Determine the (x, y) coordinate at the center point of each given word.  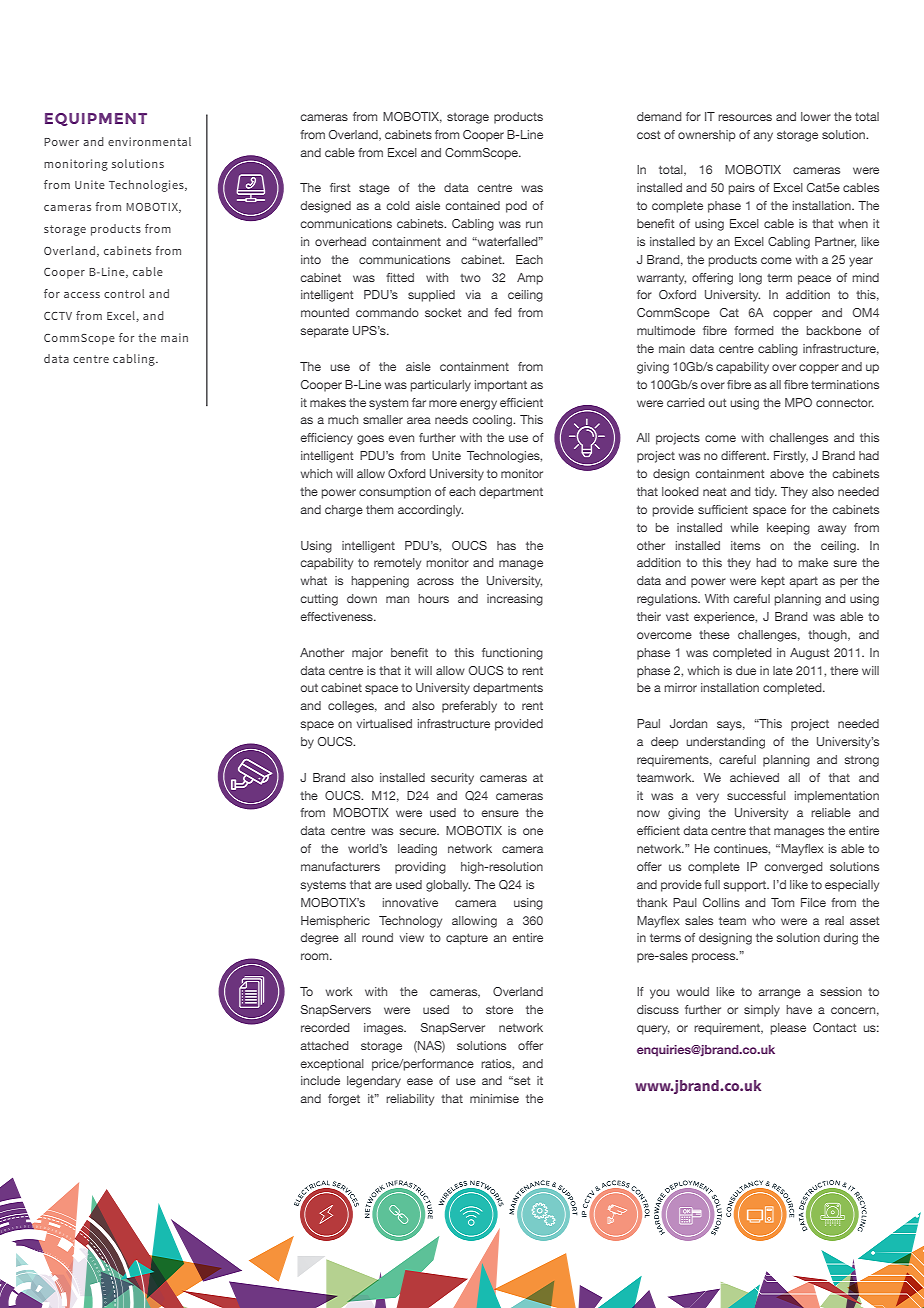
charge (344, 511)
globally (448, 886)
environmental (149, 141)
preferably (469, 707)
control (124, 293)
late (783, 670)
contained (472, 205)
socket (443, 312)
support (746, 886)
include (320, 1080)
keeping (788, 529)
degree (319, 939)
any (763, 137)
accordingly (430, 511)
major (367, 654)
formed (754, 330)
